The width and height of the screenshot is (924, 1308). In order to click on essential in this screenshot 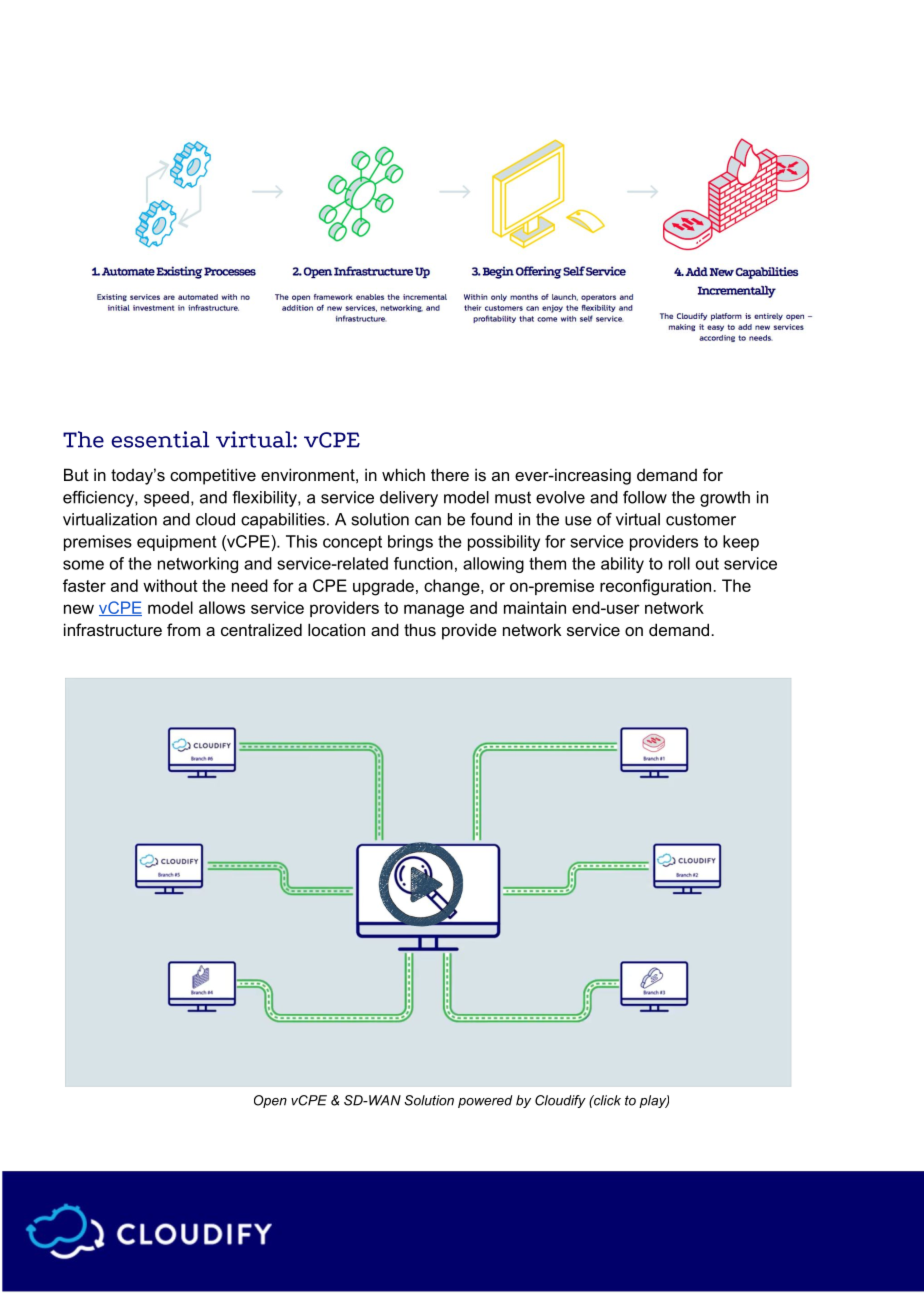, I will do `click(160, 439)`.
